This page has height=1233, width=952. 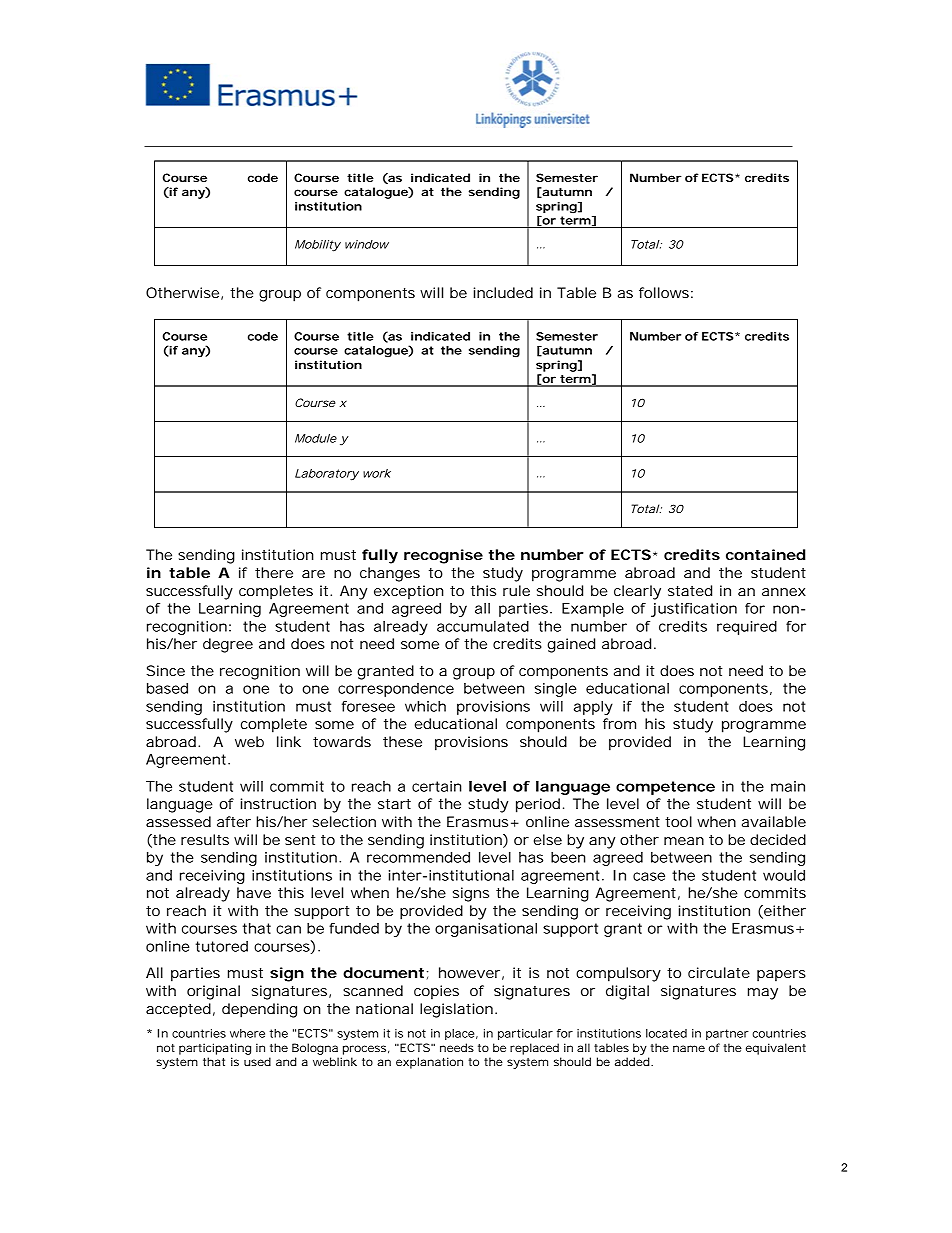 I want to click on stated, so click(x=690, y=590).
